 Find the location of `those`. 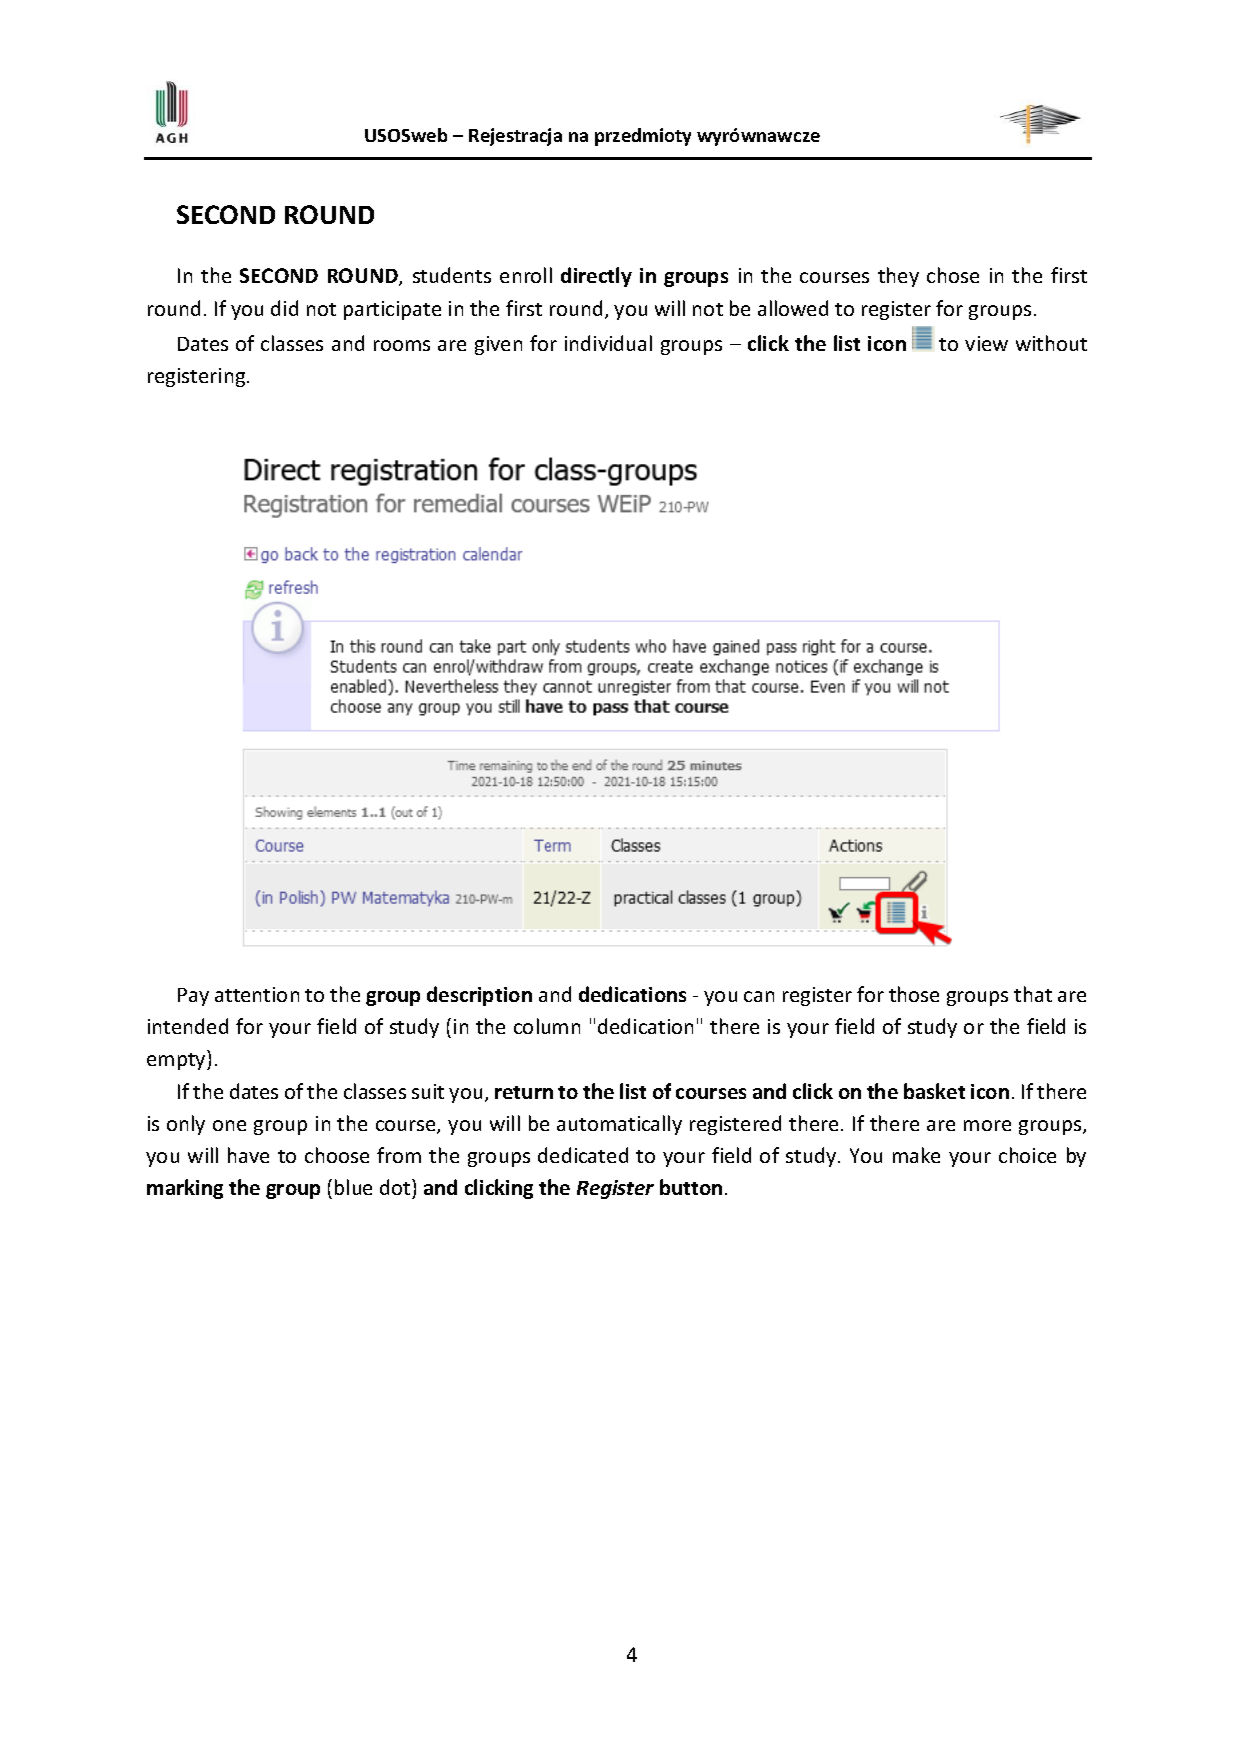

those is located at coordinates (914, 994).
